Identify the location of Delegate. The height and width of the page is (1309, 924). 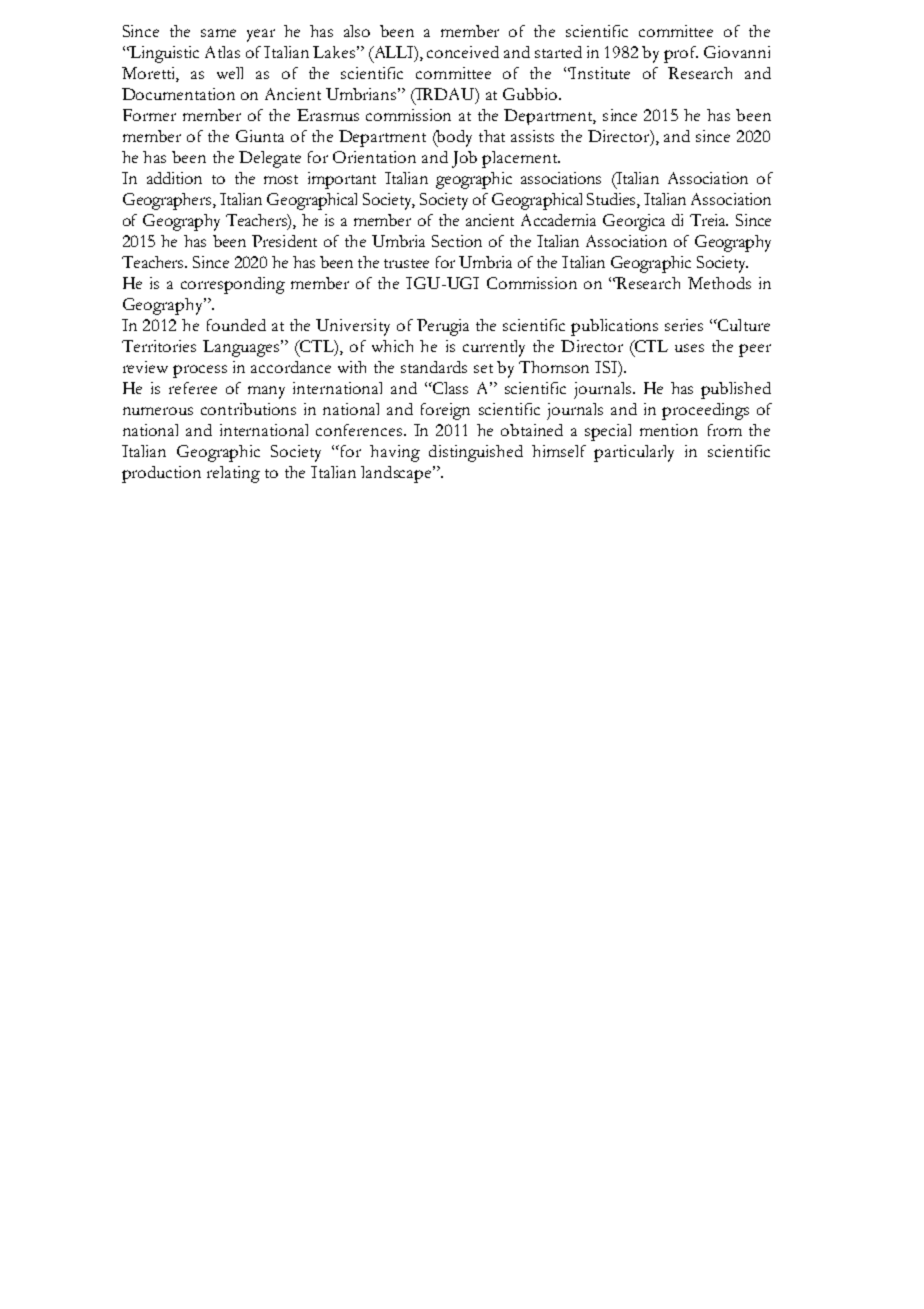
(270, 159).
